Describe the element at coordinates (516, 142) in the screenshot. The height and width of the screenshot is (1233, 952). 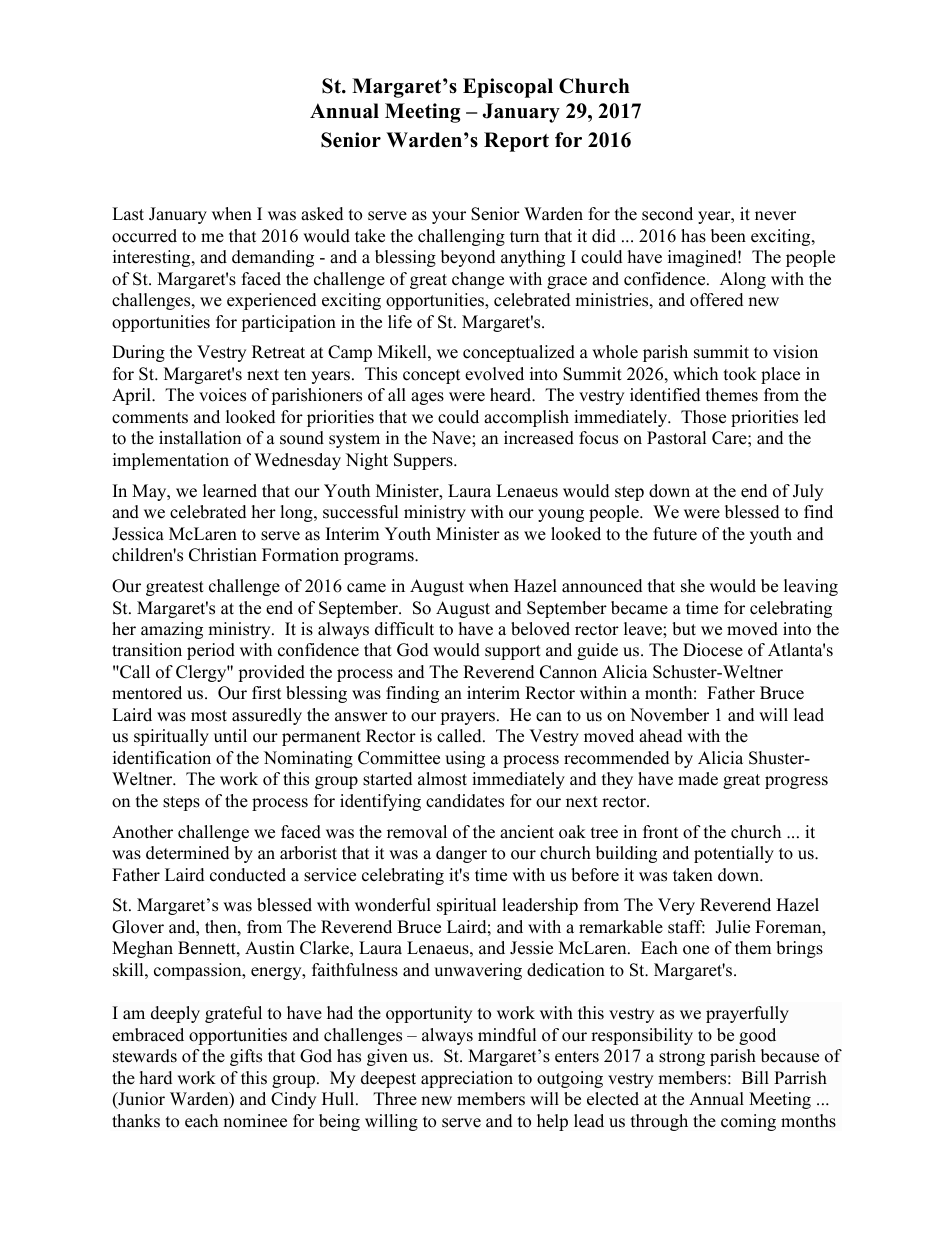
I see `Report` at that location.
